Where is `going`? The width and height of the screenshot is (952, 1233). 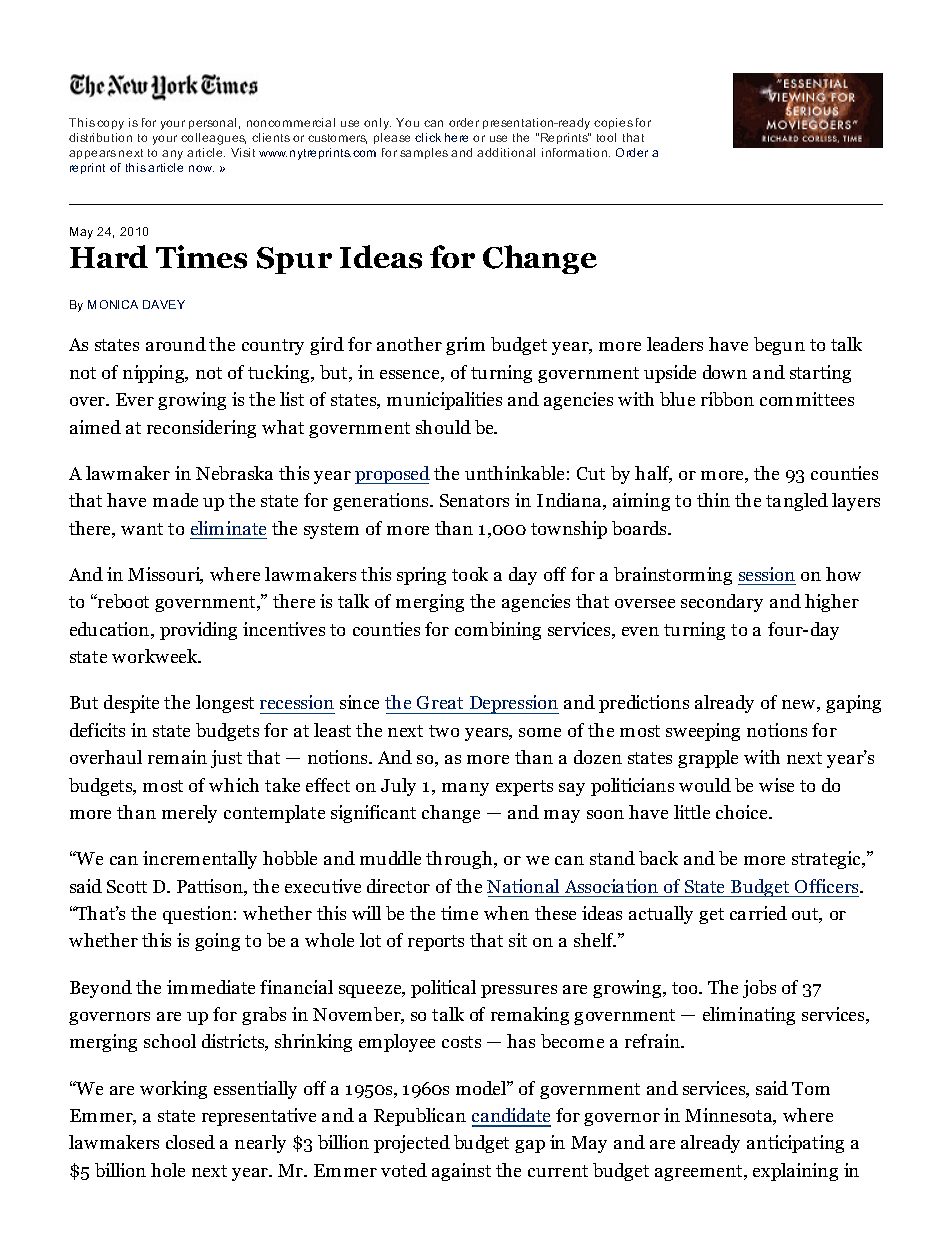
going is located at coordinates (217, 942).
